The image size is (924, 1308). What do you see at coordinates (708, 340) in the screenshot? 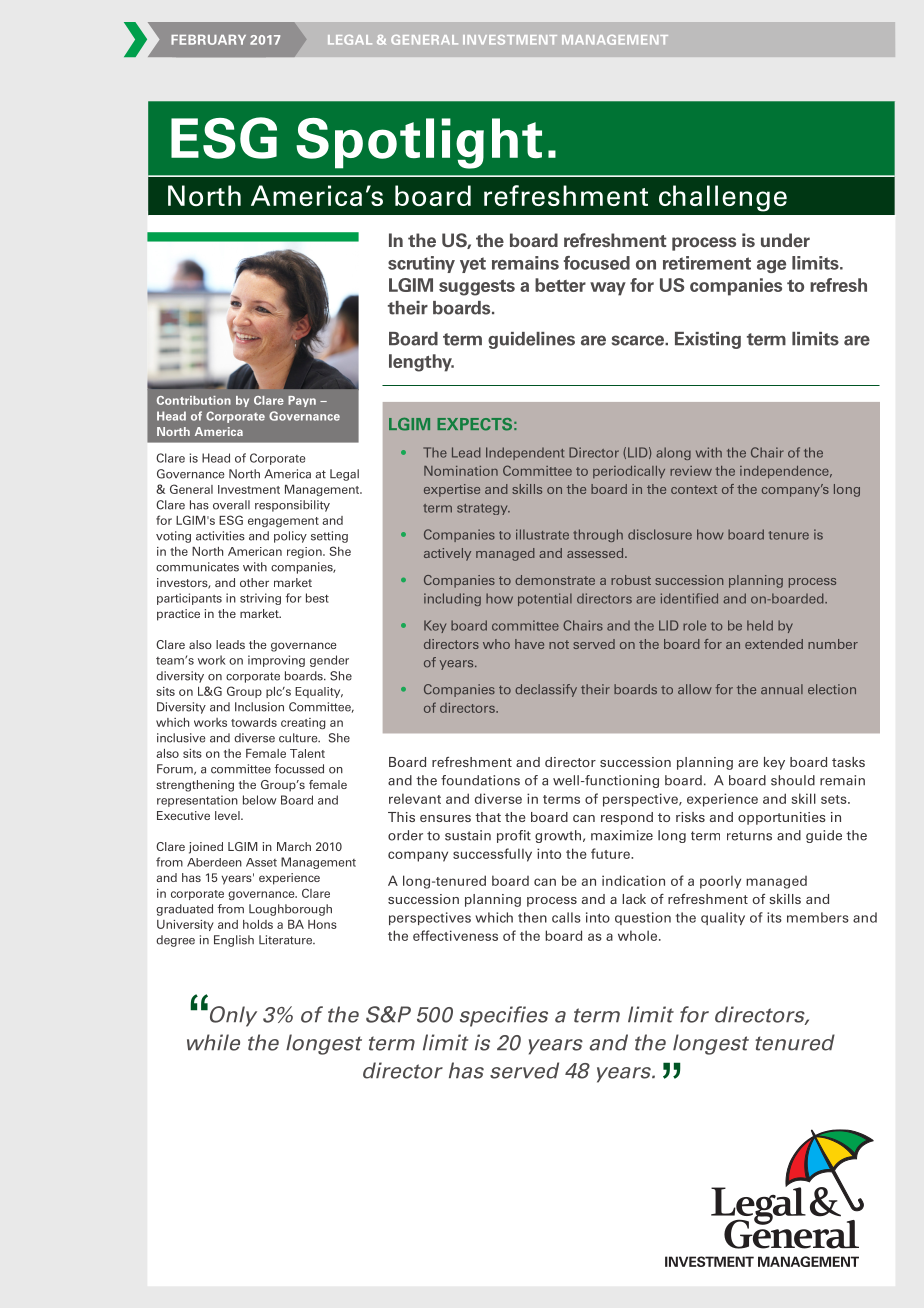
I see `Existing` at bounding box center [708, 340].
